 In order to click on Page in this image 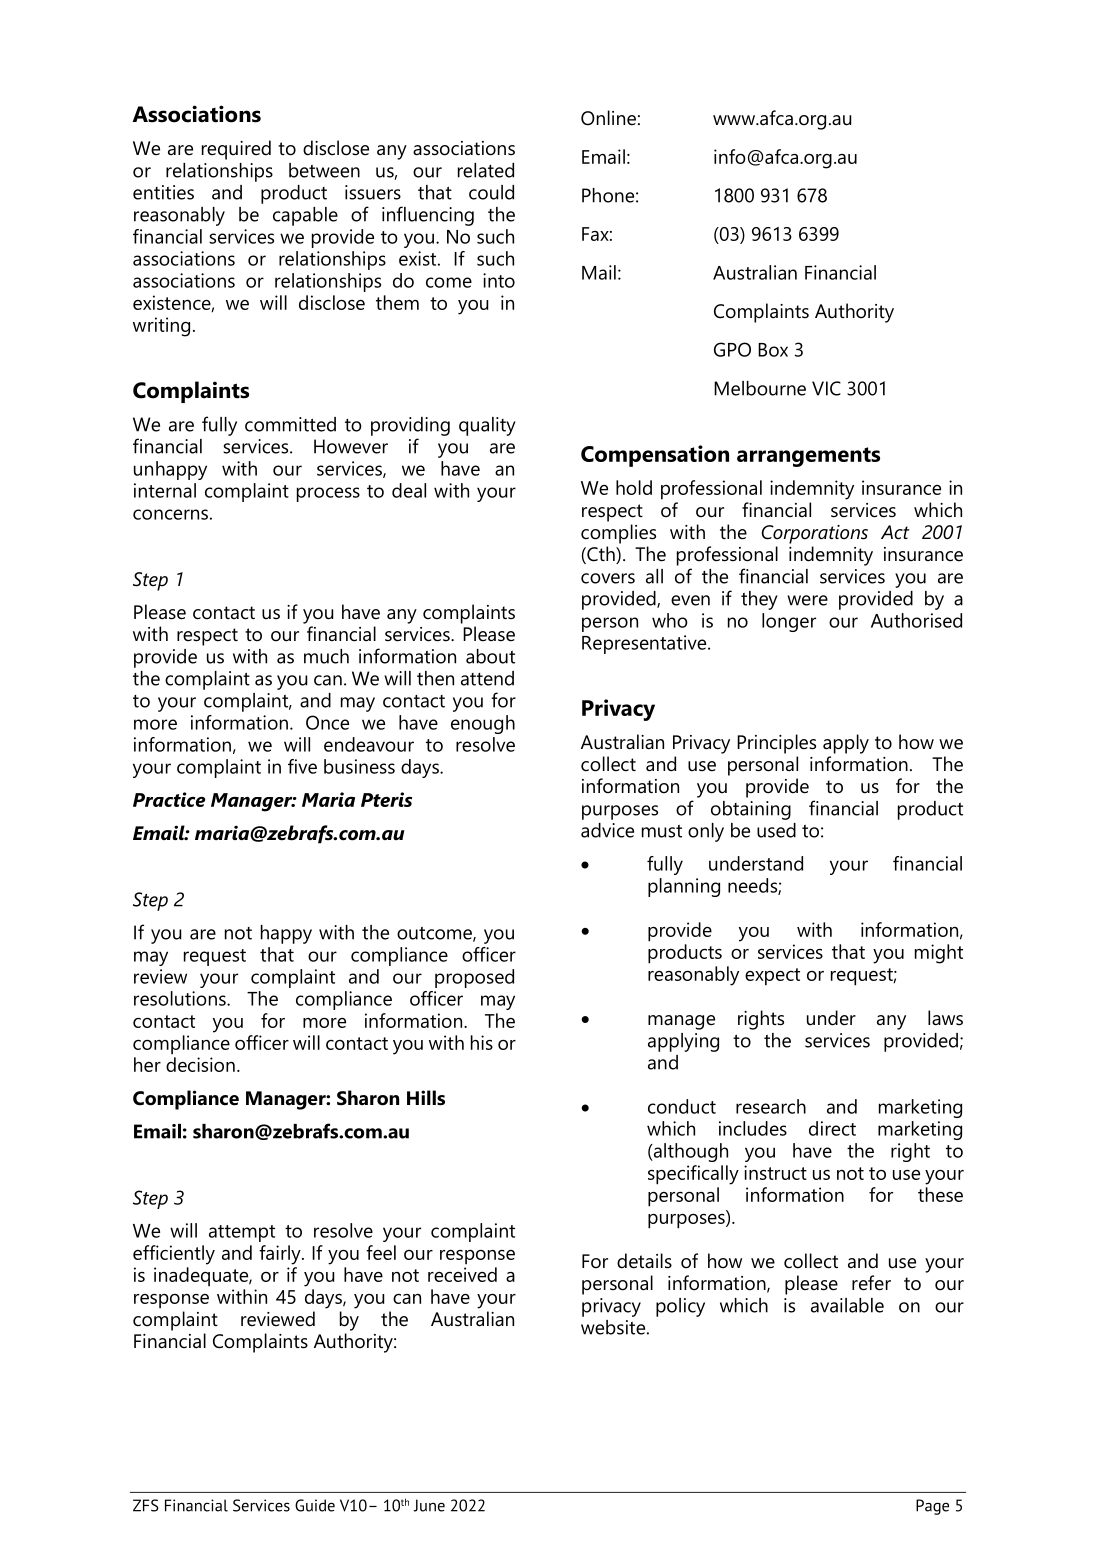, I will do `click(932, 1507)`.
